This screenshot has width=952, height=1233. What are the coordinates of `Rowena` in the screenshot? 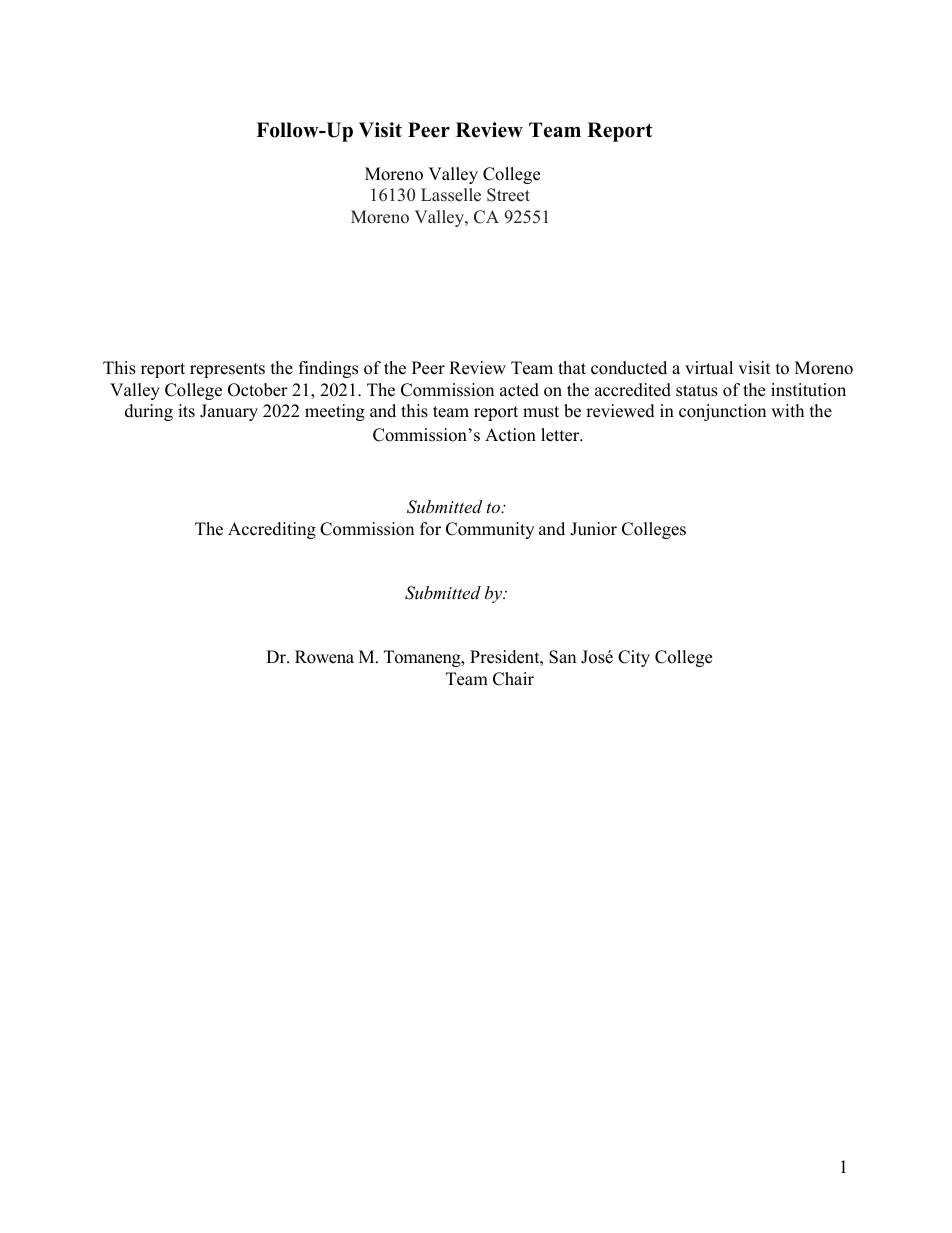 It's located at (324, 657).
